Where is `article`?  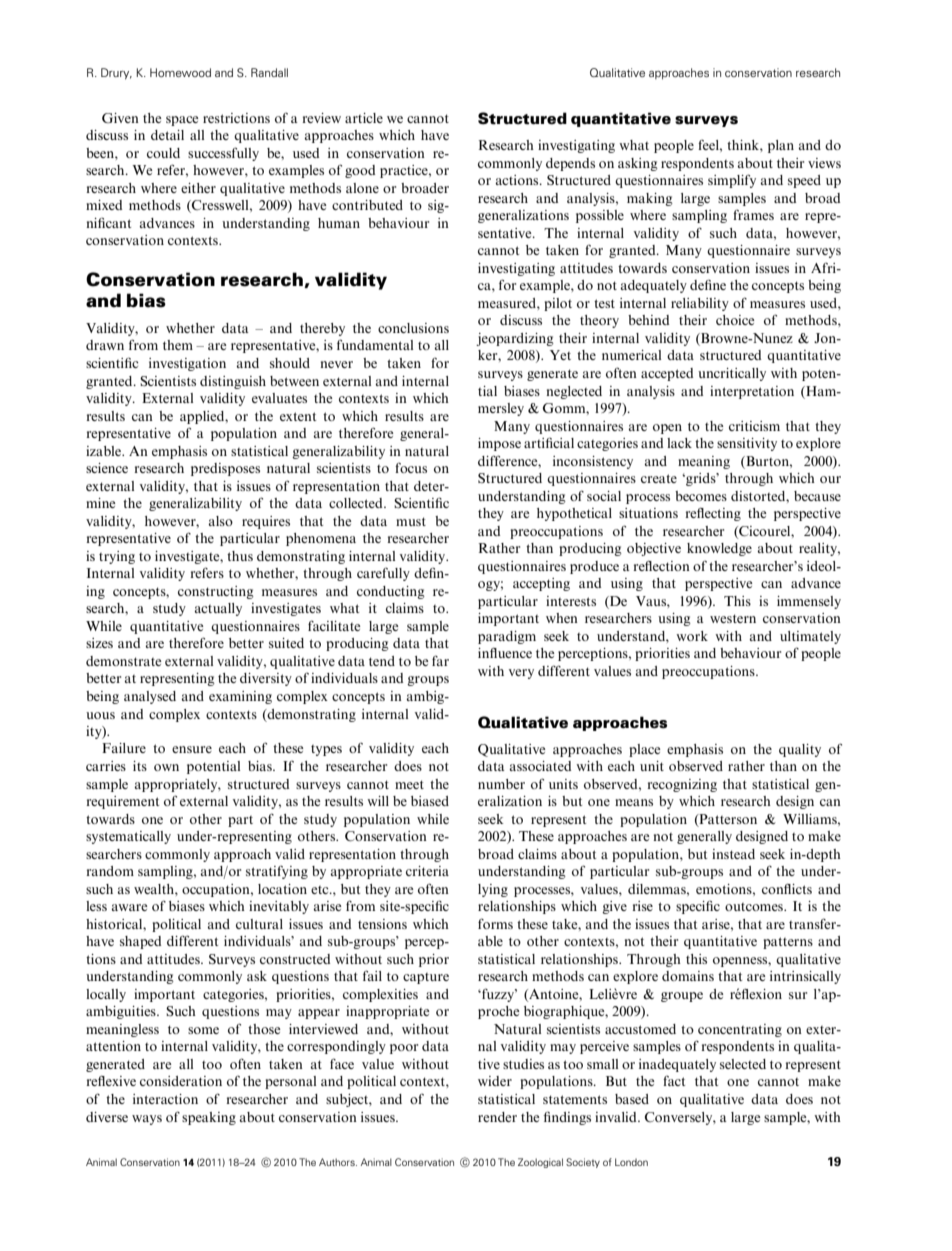
article is located at coordinates (364, 118).
